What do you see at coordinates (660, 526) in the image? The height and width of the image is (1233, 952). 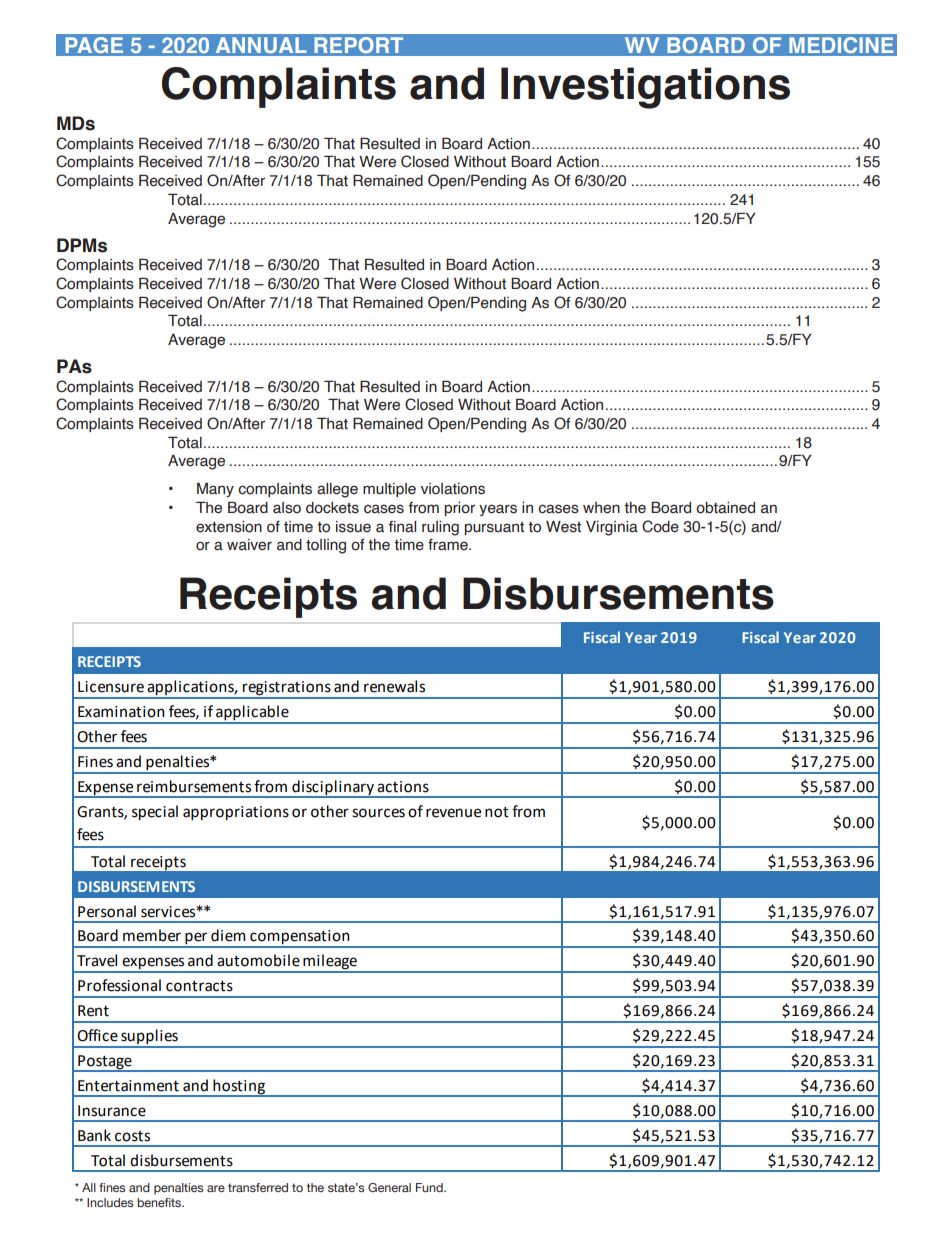 I see `Code` at bounding box center [660, 526].
